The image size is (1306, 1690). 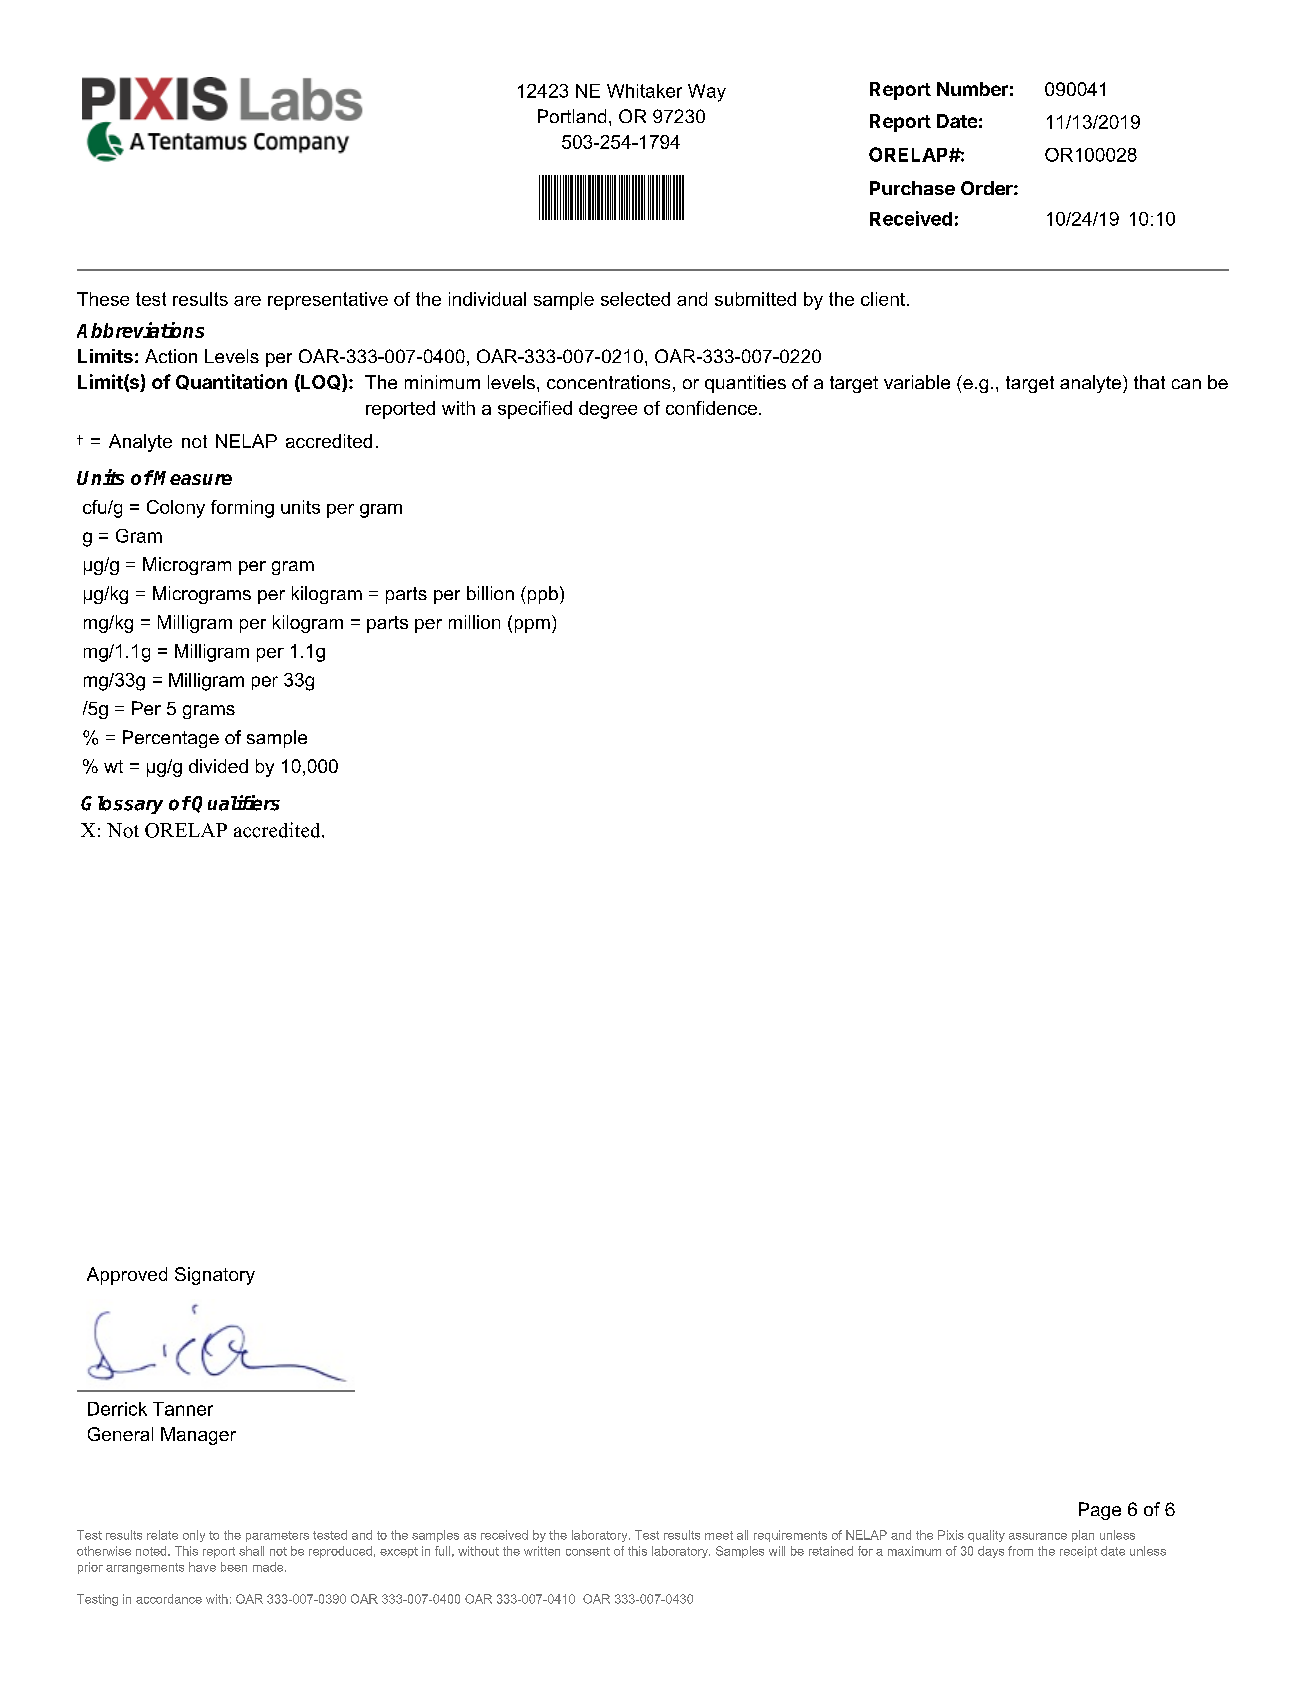 I want to click on that, so click(x=1149, y=382).
